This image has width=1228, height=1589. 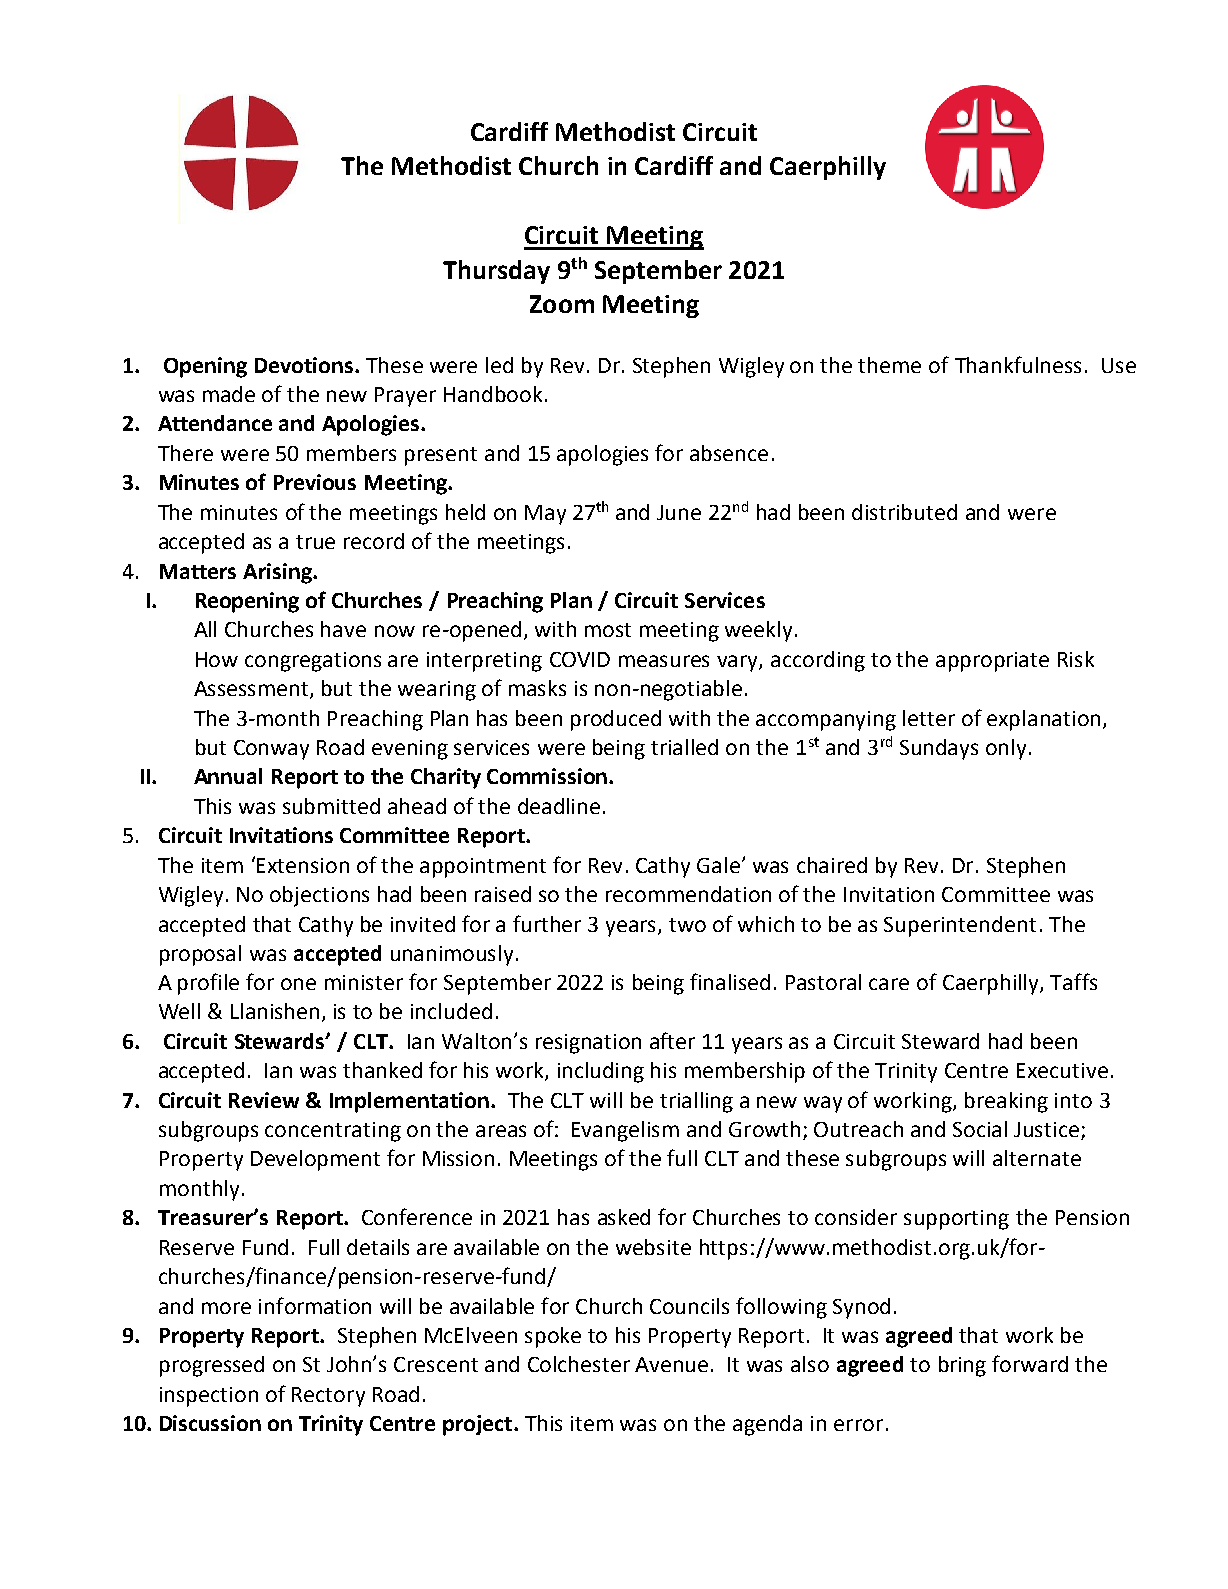 What do you see at coordinates (664, 661) in the image?
I see `measures` at bounding box center [664, 661].
